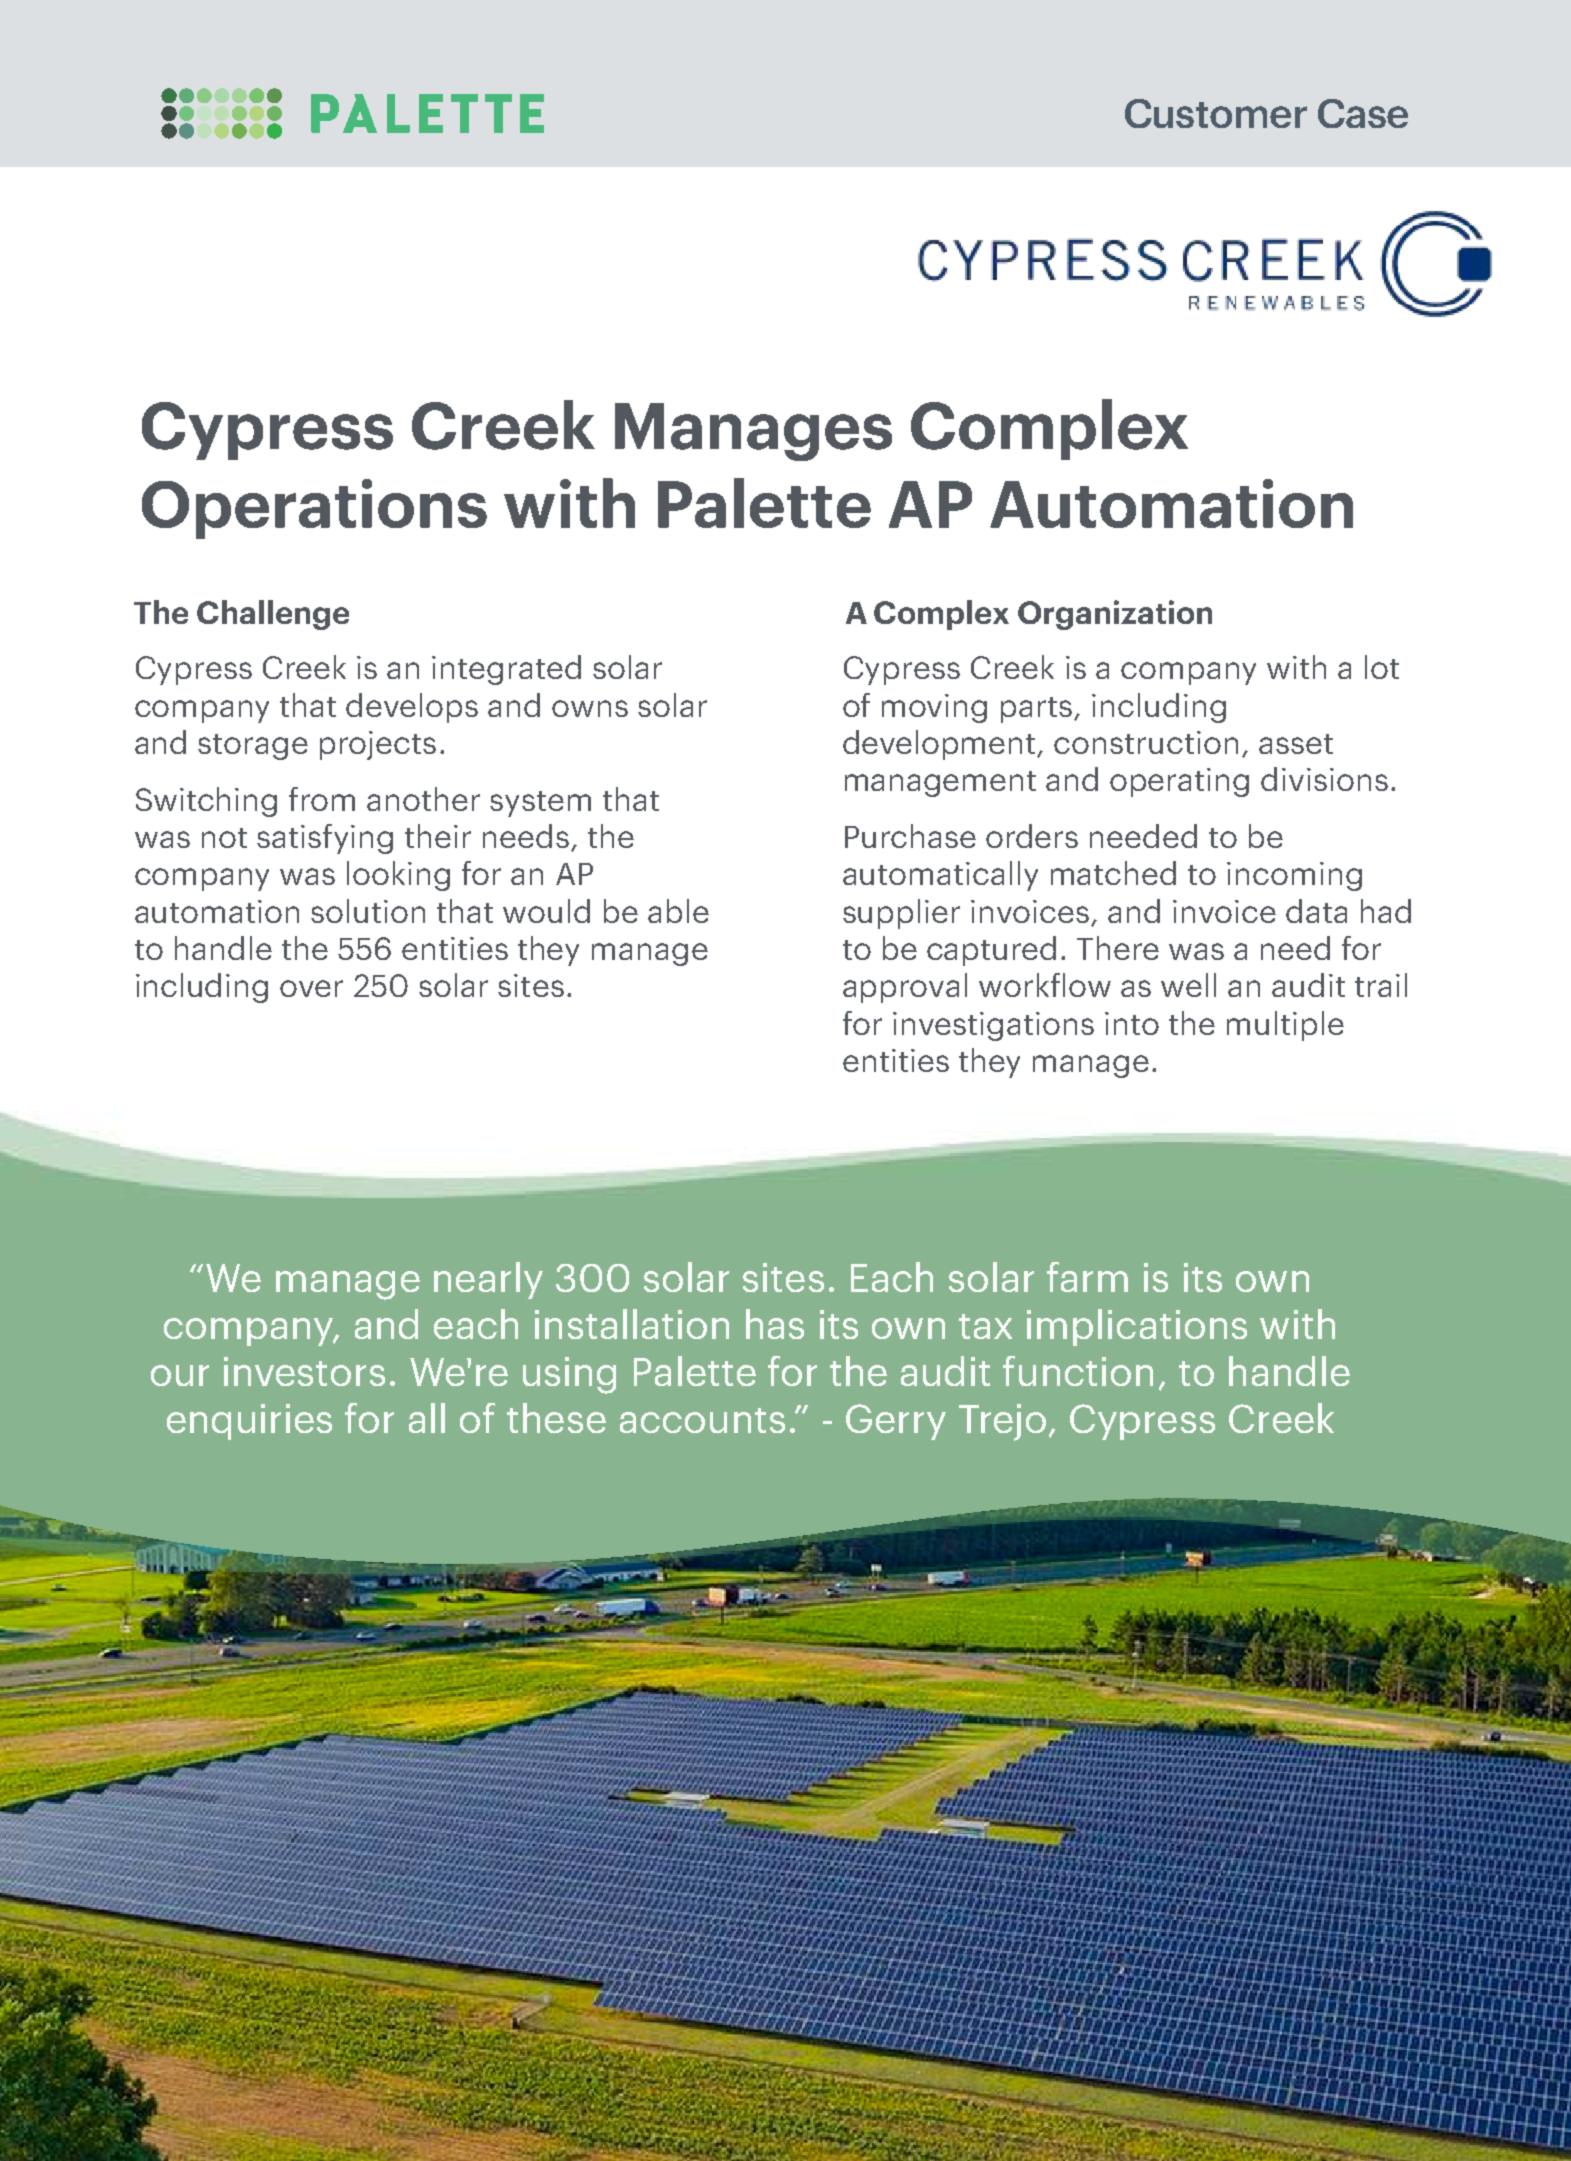 This screenshot has height=2161, width=1571. What do you see at coordinates (1382, 667) in the screenshot?
I see `lot` at bounding box center [1382, 667].
